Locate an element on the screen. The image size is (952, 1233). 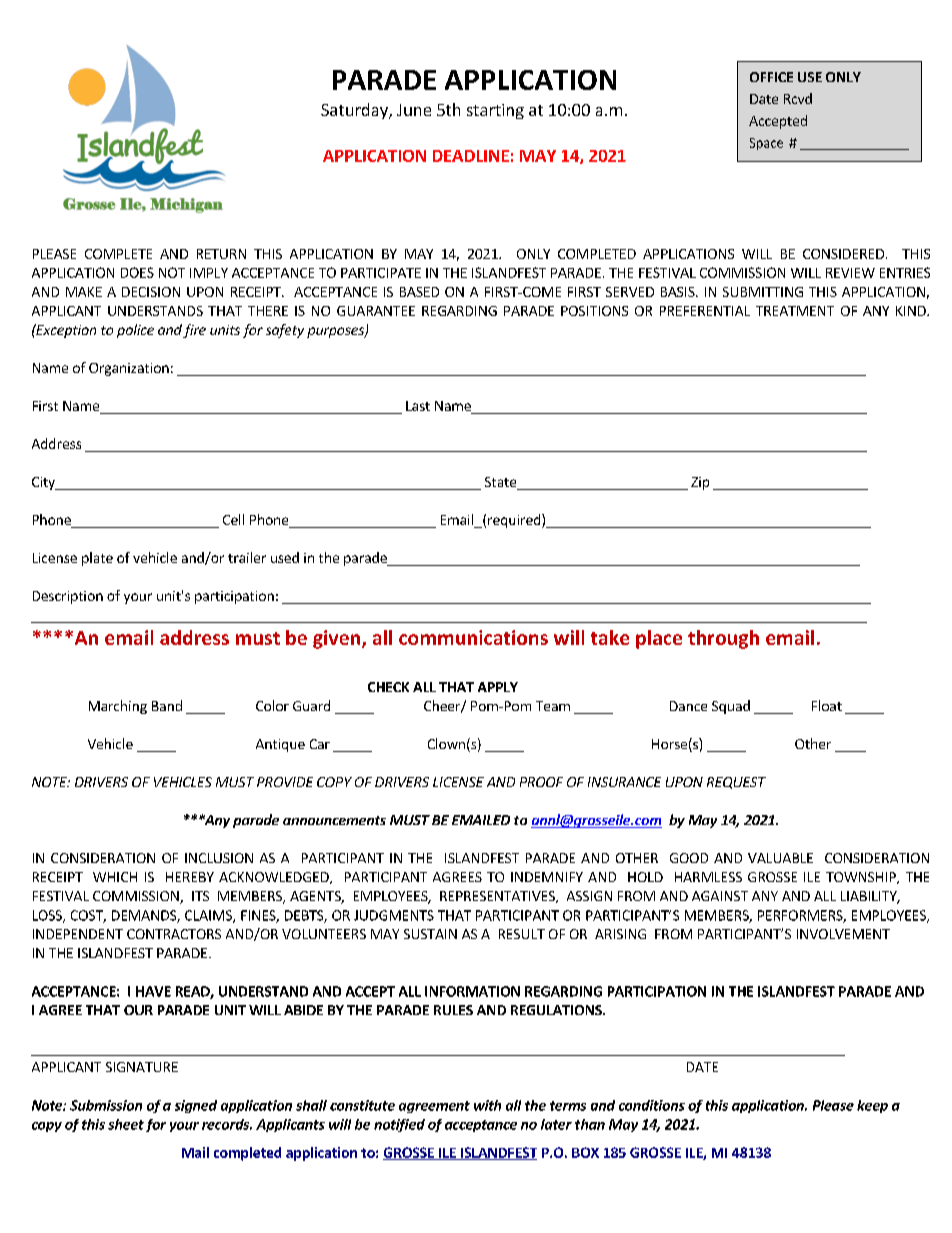
Band is located at coordinates (167, 705).
